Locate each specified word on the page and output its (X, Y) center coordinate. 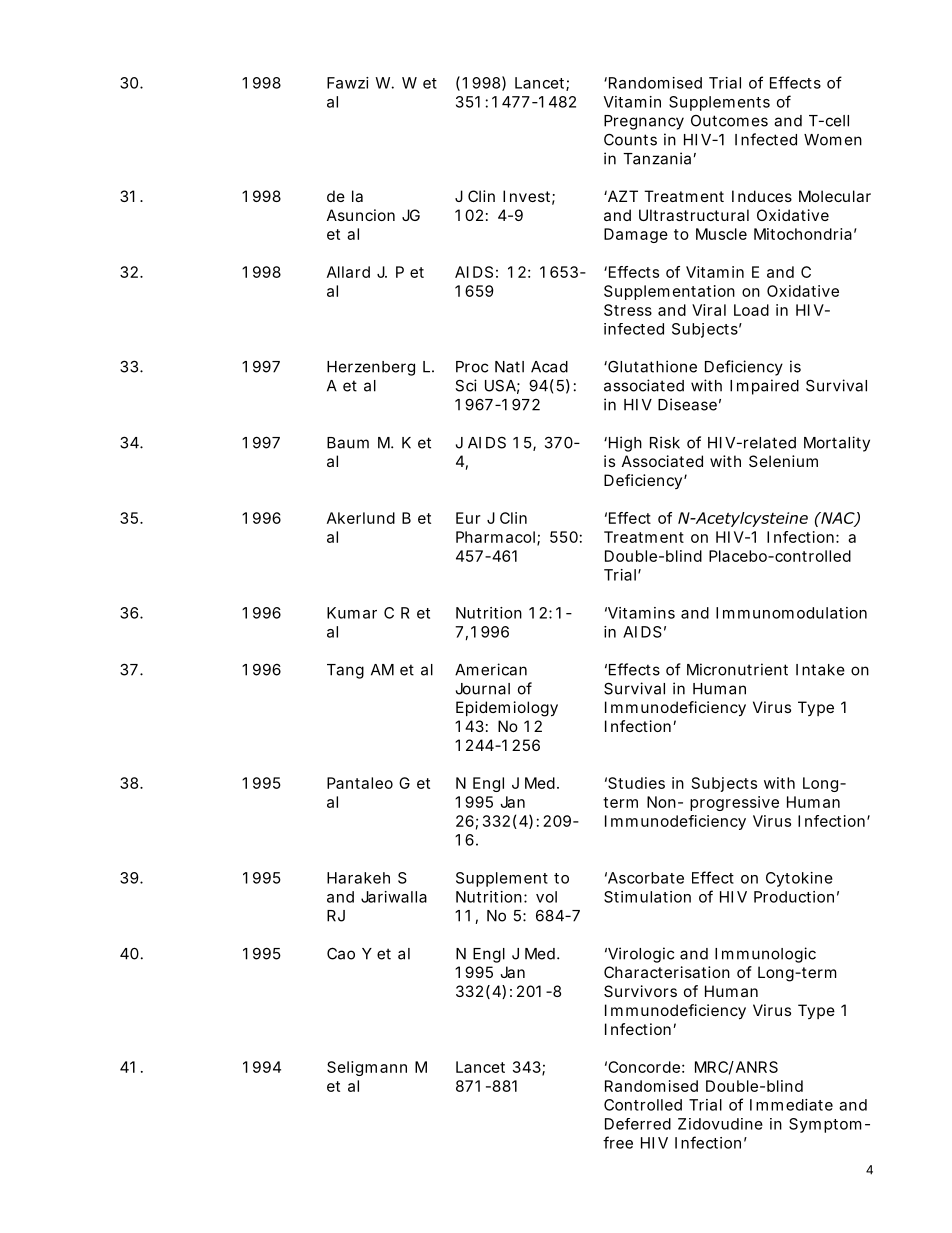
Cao (341, 953)
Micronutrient (737, 669)
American (491, 669)
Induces (762, 196)
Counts (630, 139)
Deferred (638, 1124)
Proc (472, 367)
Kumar (352, 613)
